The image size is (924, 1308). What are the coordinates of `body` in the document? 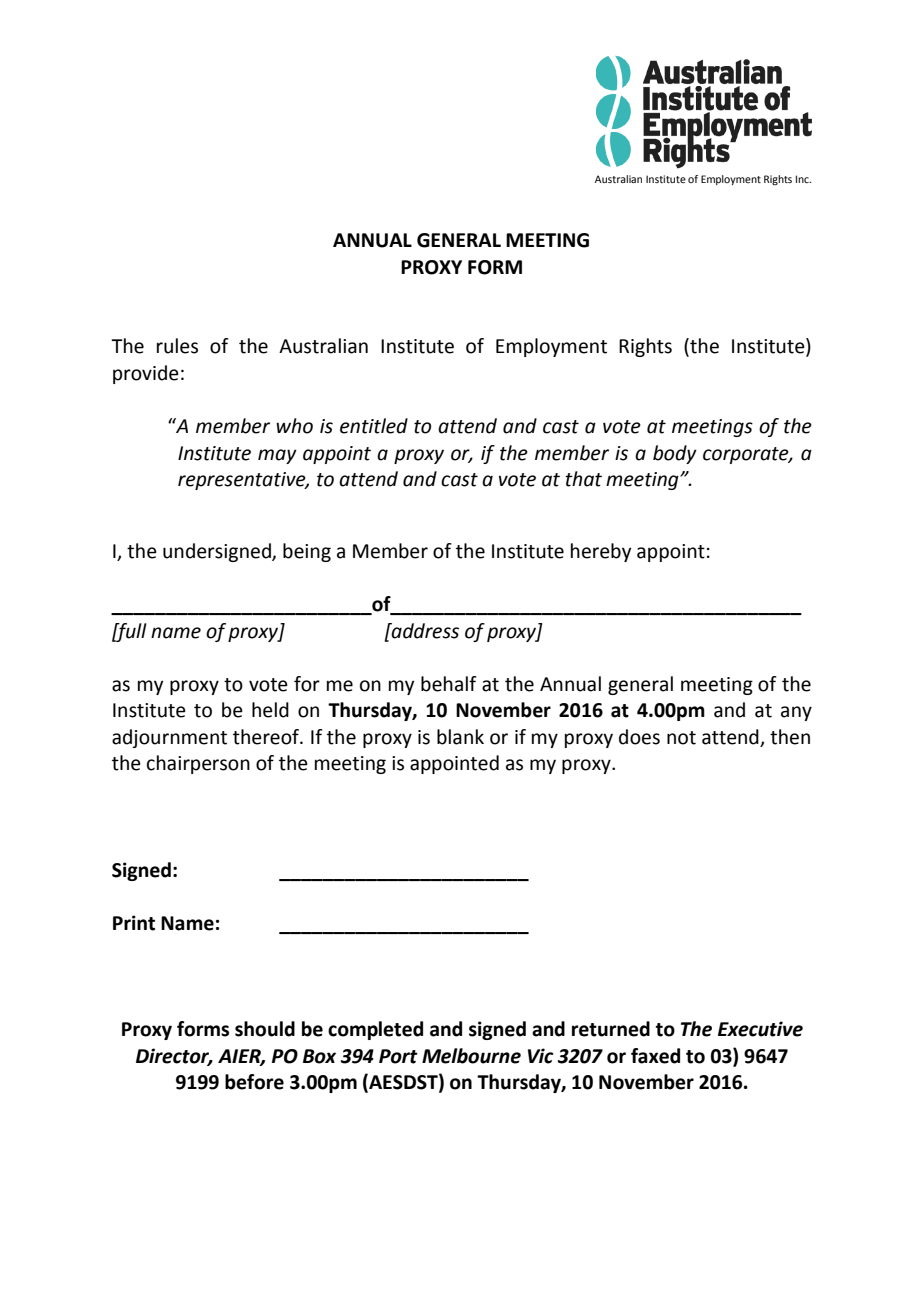 It's located at (675, 454).
